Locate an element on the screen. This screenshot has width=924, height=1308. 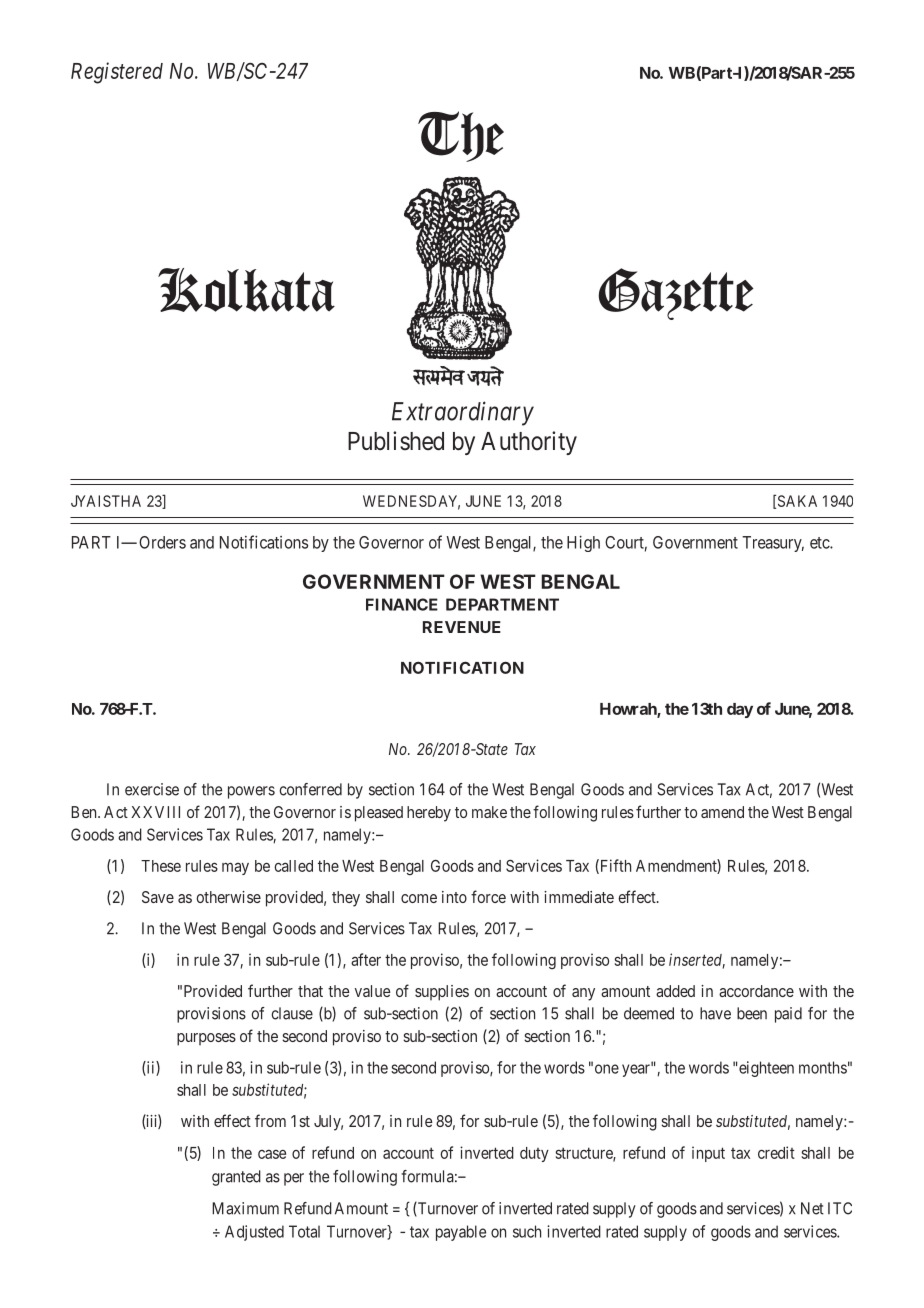
Registered is located at coordinates (117, 73).
